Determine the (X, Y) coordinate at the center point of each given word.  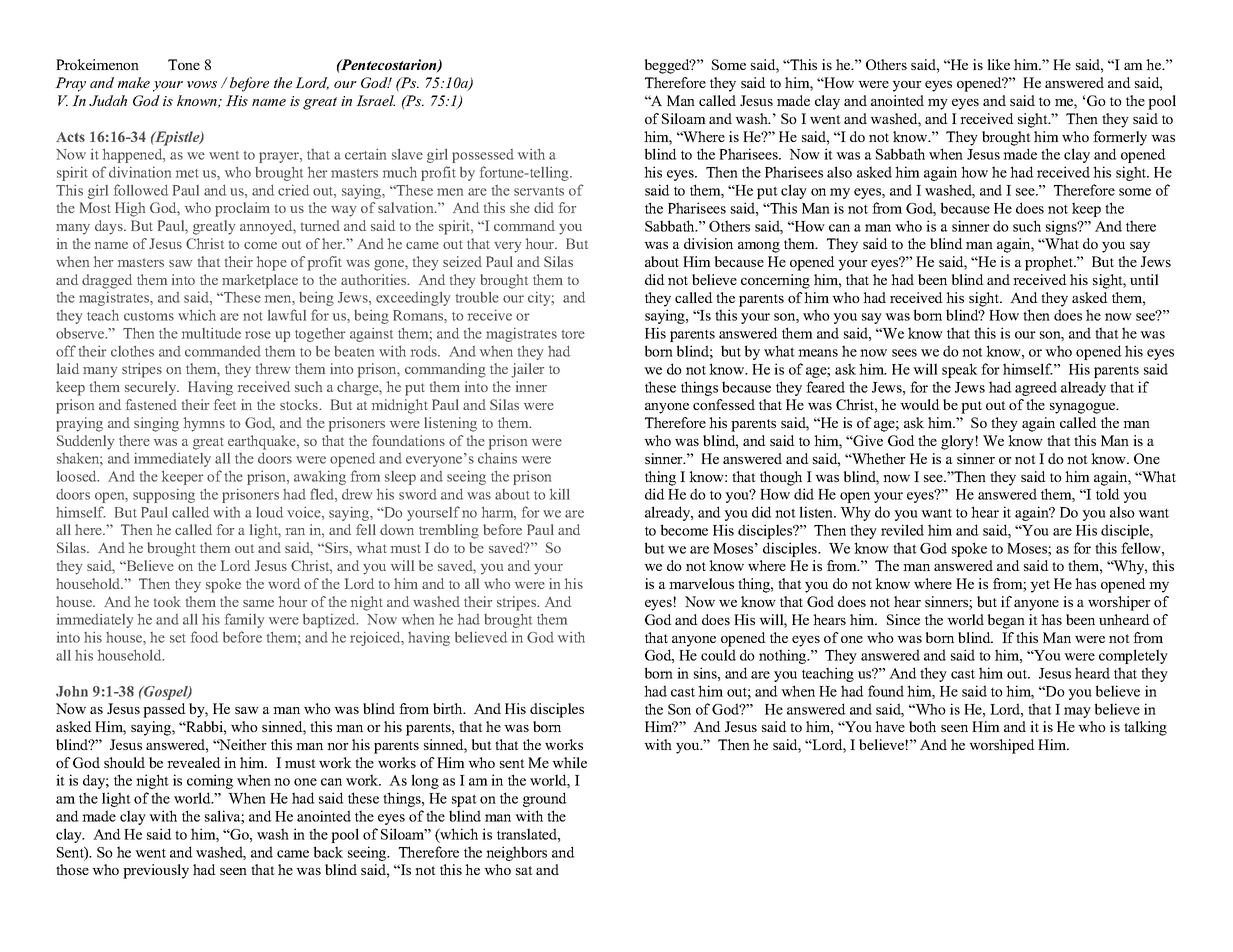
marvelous (701, 583)
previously (156, 871)
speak (960, 370)
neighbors (516, 853)
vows (202, 84)
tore (573, 334)
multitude (211, 333)
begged (668, 66)
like (998, 64)
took (167, 601)
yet (1040, 586)
